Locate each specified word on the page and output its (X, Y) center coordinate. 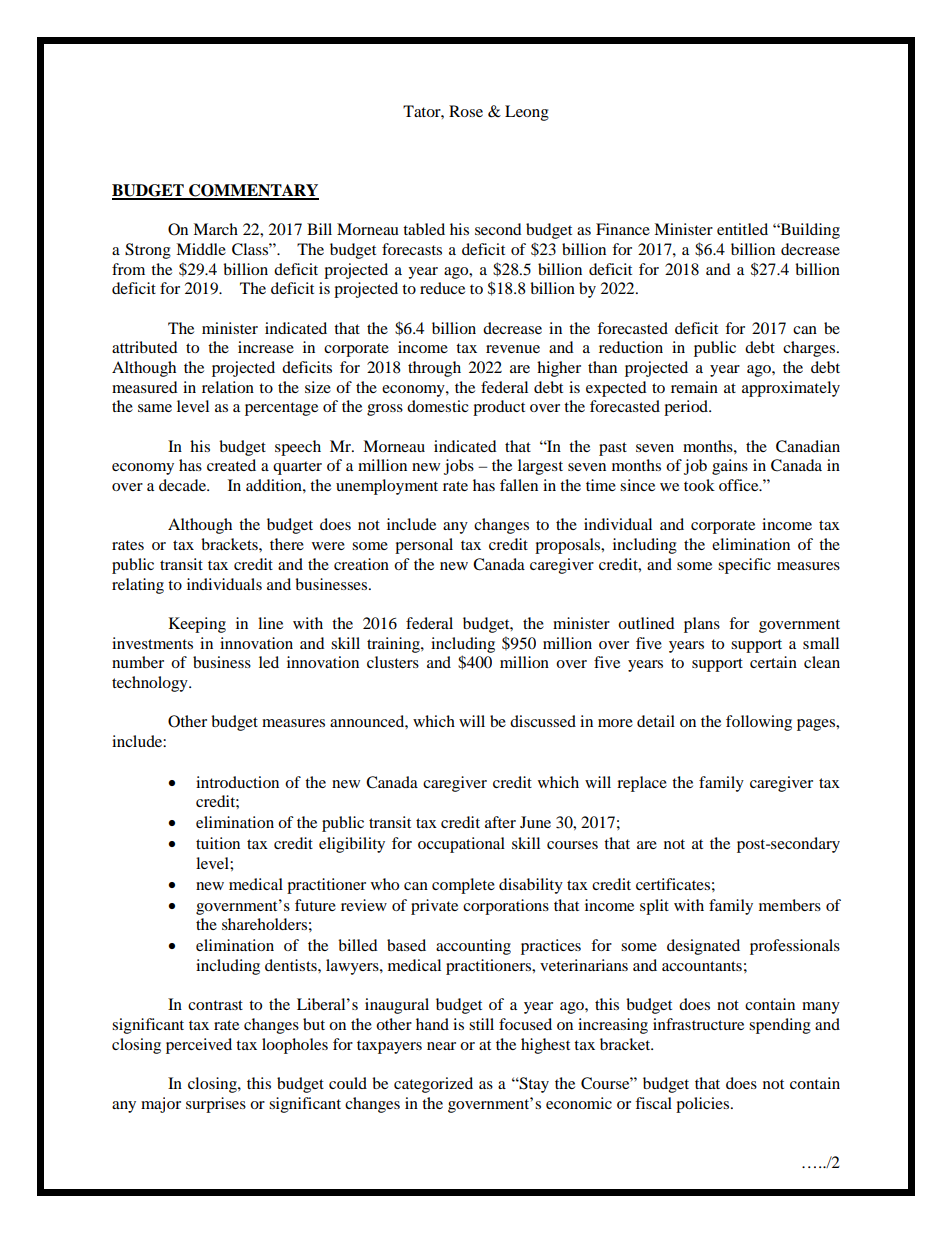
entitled (742, 229)
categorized (433, 1085)
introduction (237, 782)
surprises (216, 1105)
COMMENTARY (253, 191)
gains (730, 467)
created (231, 465)
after (500, 822)
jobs (459, 467)
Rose (466, 111)
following (759, 723)
